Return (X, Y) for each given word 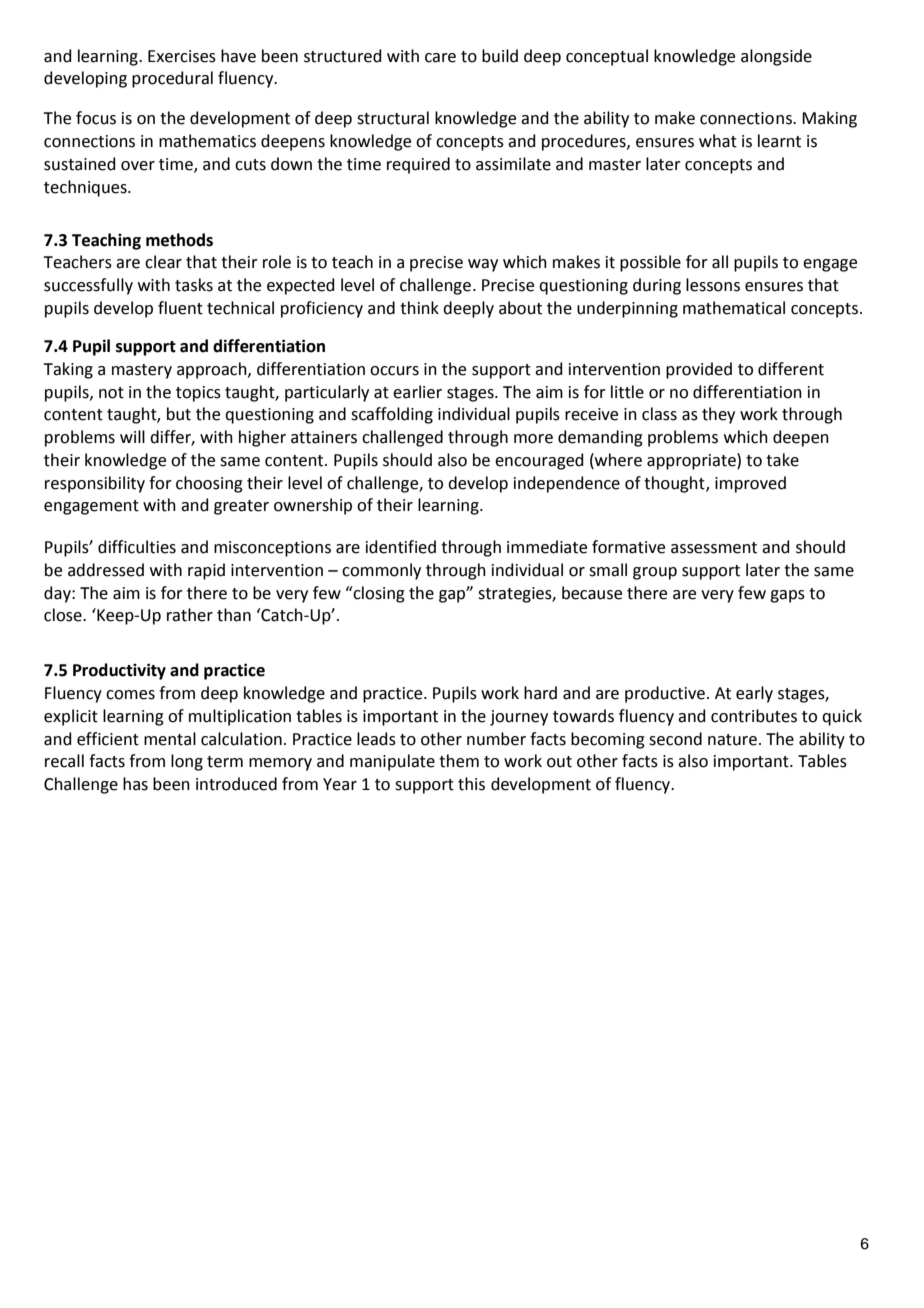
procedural (172, 79)
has (135, 784)
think (419, 308)
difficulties (137, 547)
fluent (180, 308)
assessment (714, 548)
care (440, 58)
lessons (713, 285)
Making (829, 119)
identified (401, 547)
